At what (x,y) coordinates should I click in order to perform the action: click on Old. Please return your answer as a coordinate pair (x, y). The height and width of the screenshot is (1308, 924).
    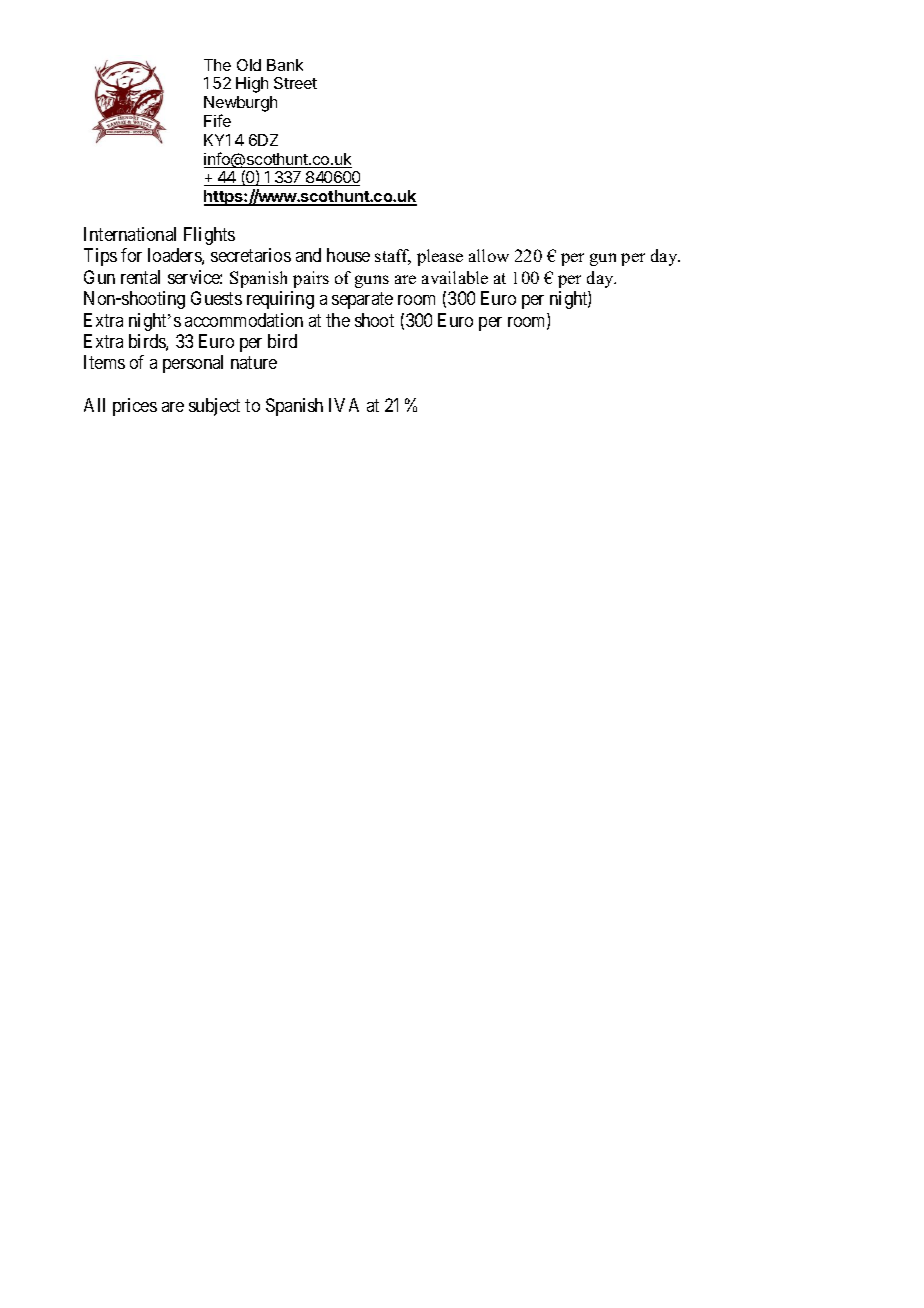
    Looking at the image, I should click on (249, 65).
